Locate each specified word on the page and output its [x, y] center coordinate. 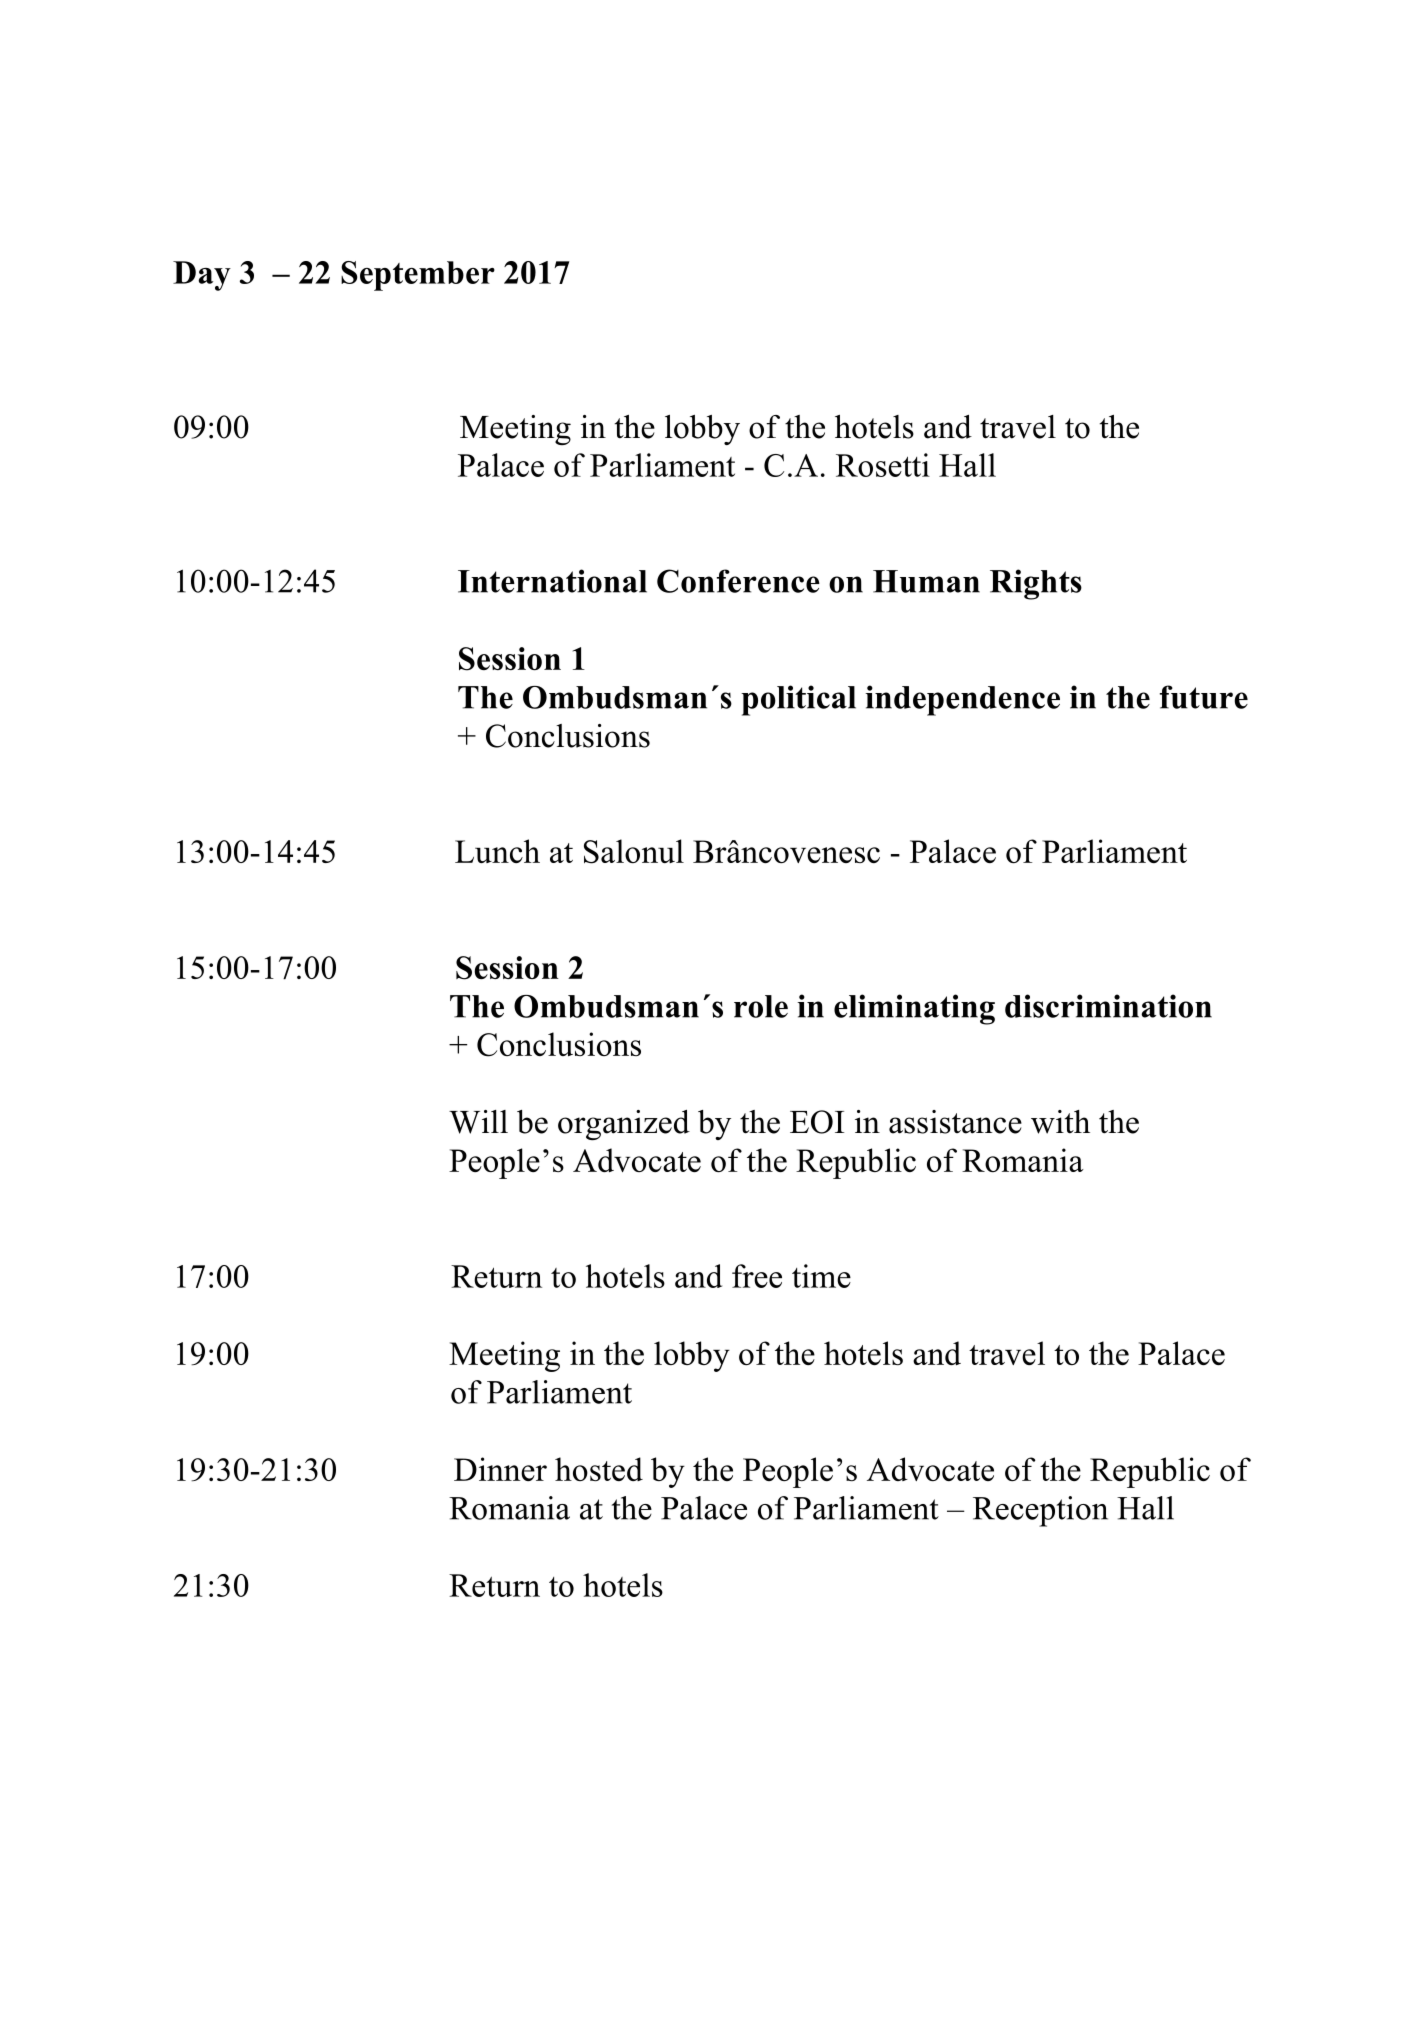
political [798, 700]
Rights [1036, 584]
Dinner [500, 1469]
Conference [738, 581]
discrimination [1108, 1006]
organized [624, 1125]
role [761, 1006]
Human [926, 581]
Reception [1040, 1511]
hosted [599, 1469]
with [1060, 1122]
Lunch [497, 851]
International [552, 581]
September [418, 276]
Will [478, 1122]
